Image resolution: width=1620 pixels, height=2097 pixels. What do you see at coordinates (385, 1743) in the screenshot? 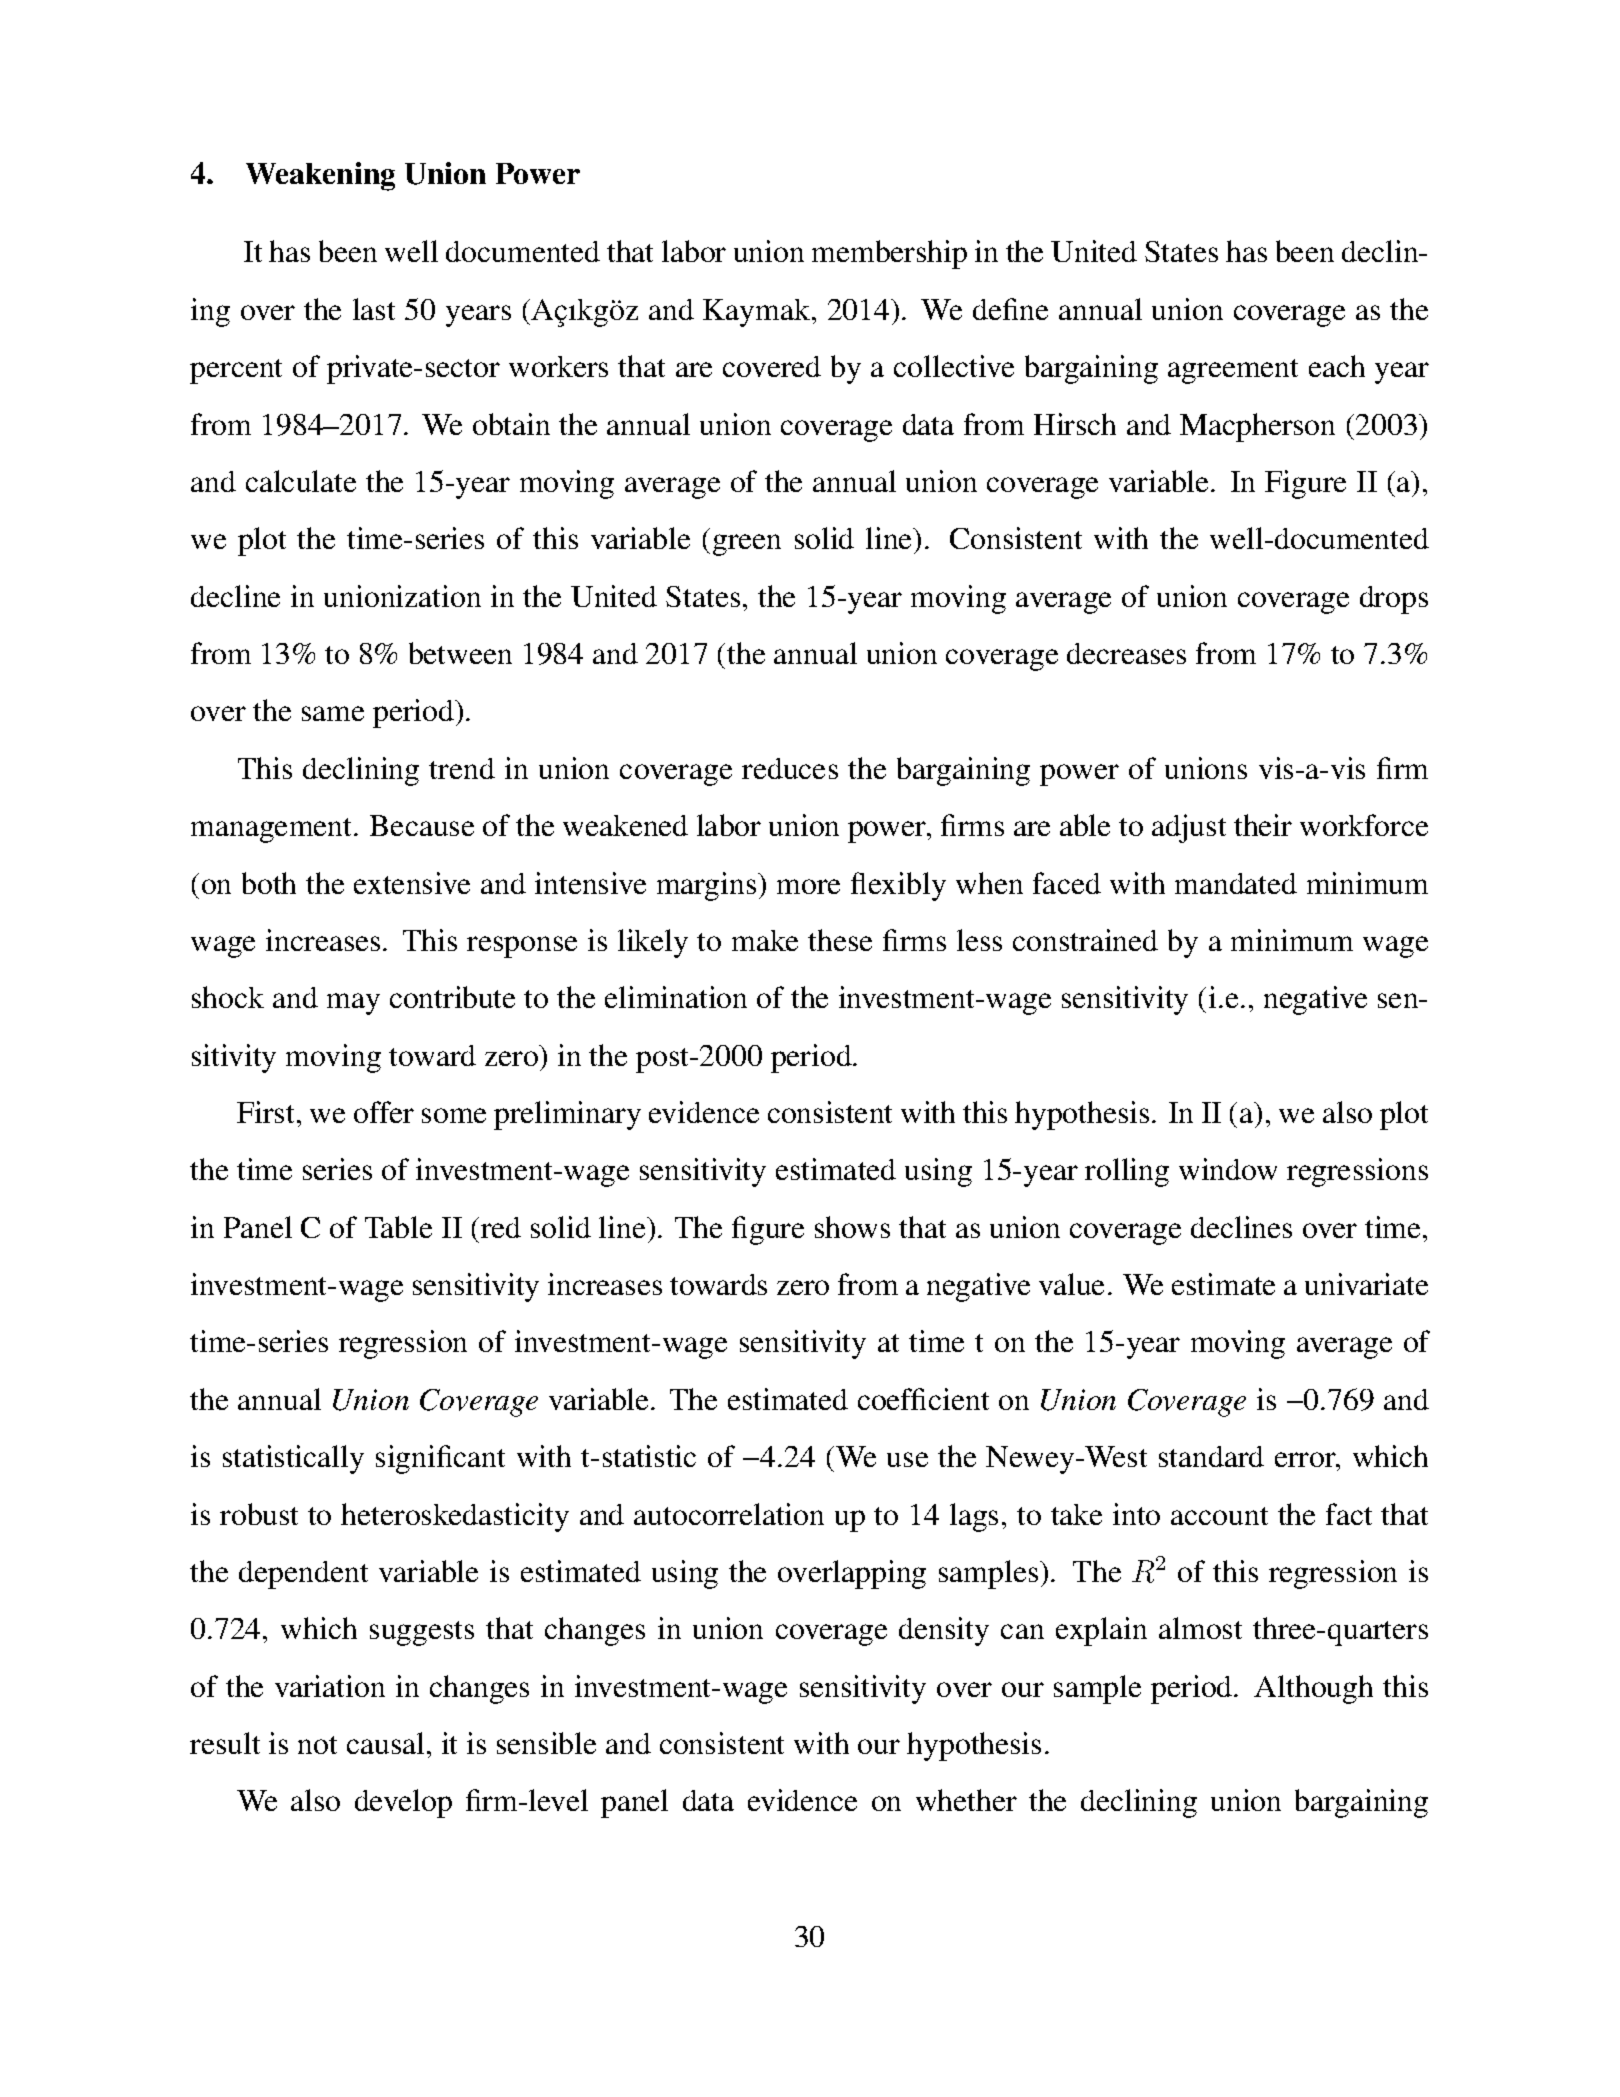
I see `causal` at bounding box center [385, 1743].
